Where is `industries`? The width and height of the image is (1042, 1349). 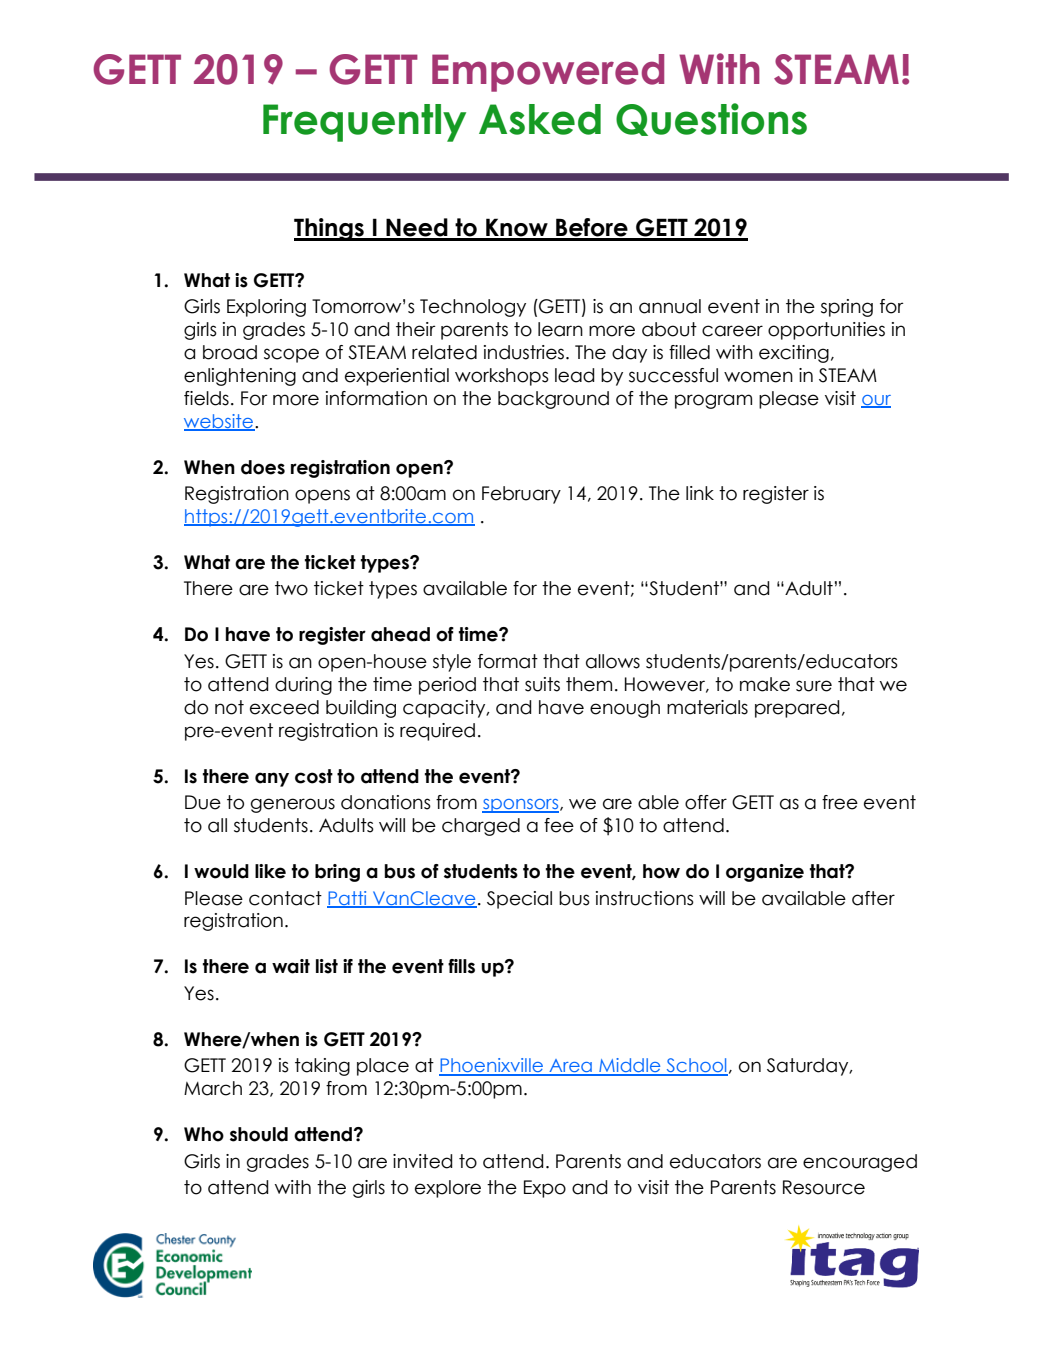
industries is located at coordinates (525, 352).
